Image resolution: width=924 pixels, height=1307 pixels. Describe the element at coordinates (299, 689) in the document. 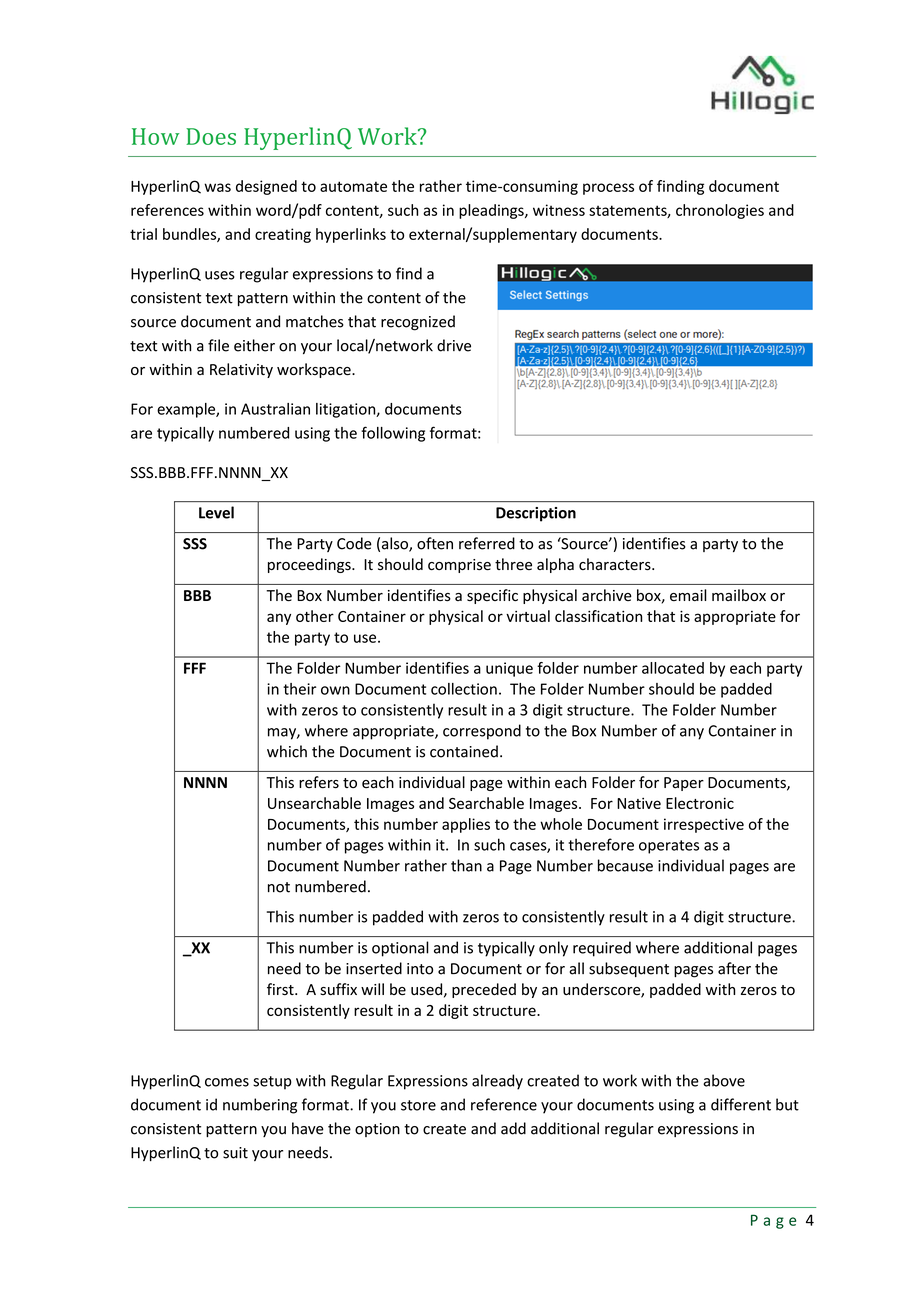

I see `their` at that location.
